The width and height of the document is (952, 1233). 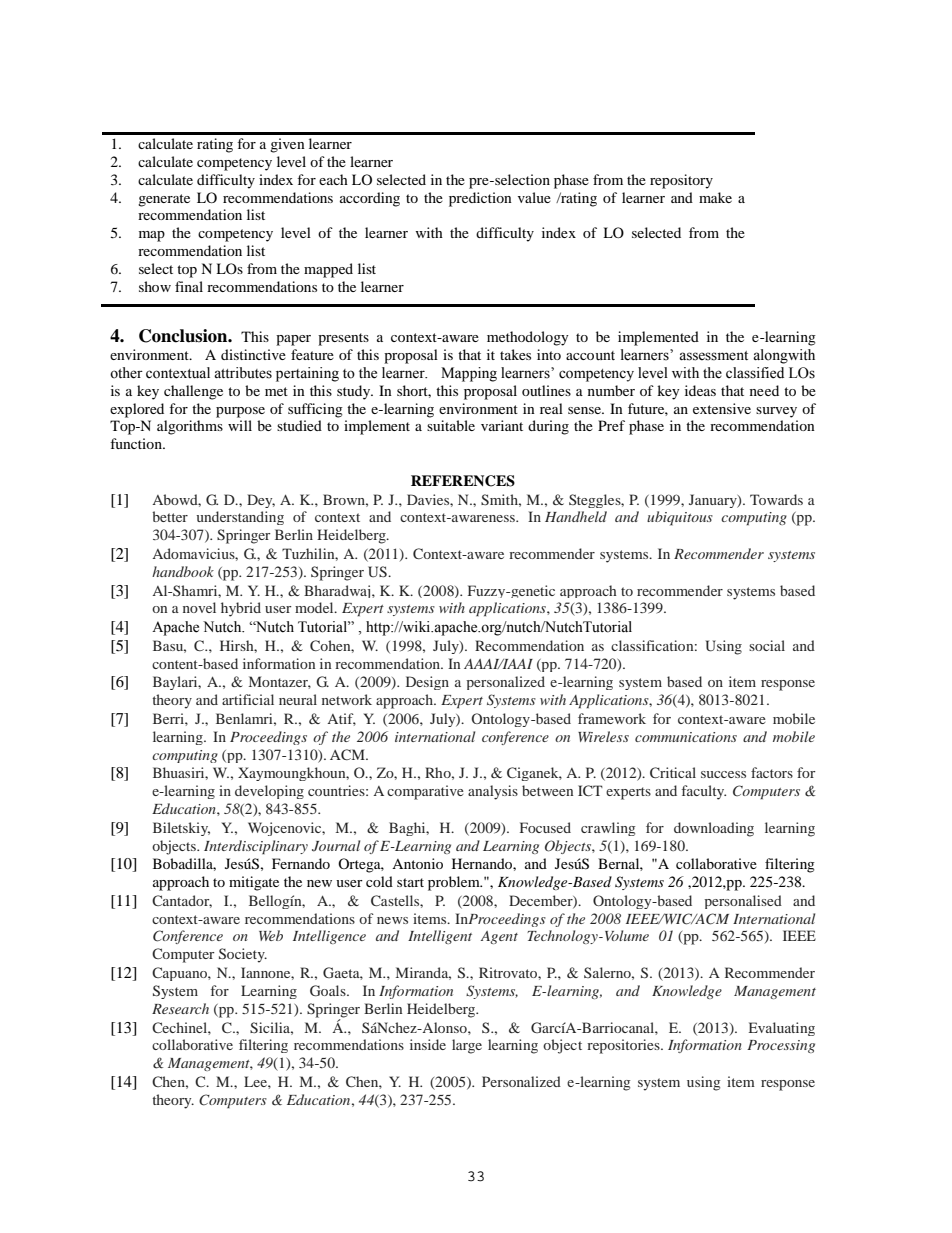 I want to click on prediction, so click(x=480, y=199).
